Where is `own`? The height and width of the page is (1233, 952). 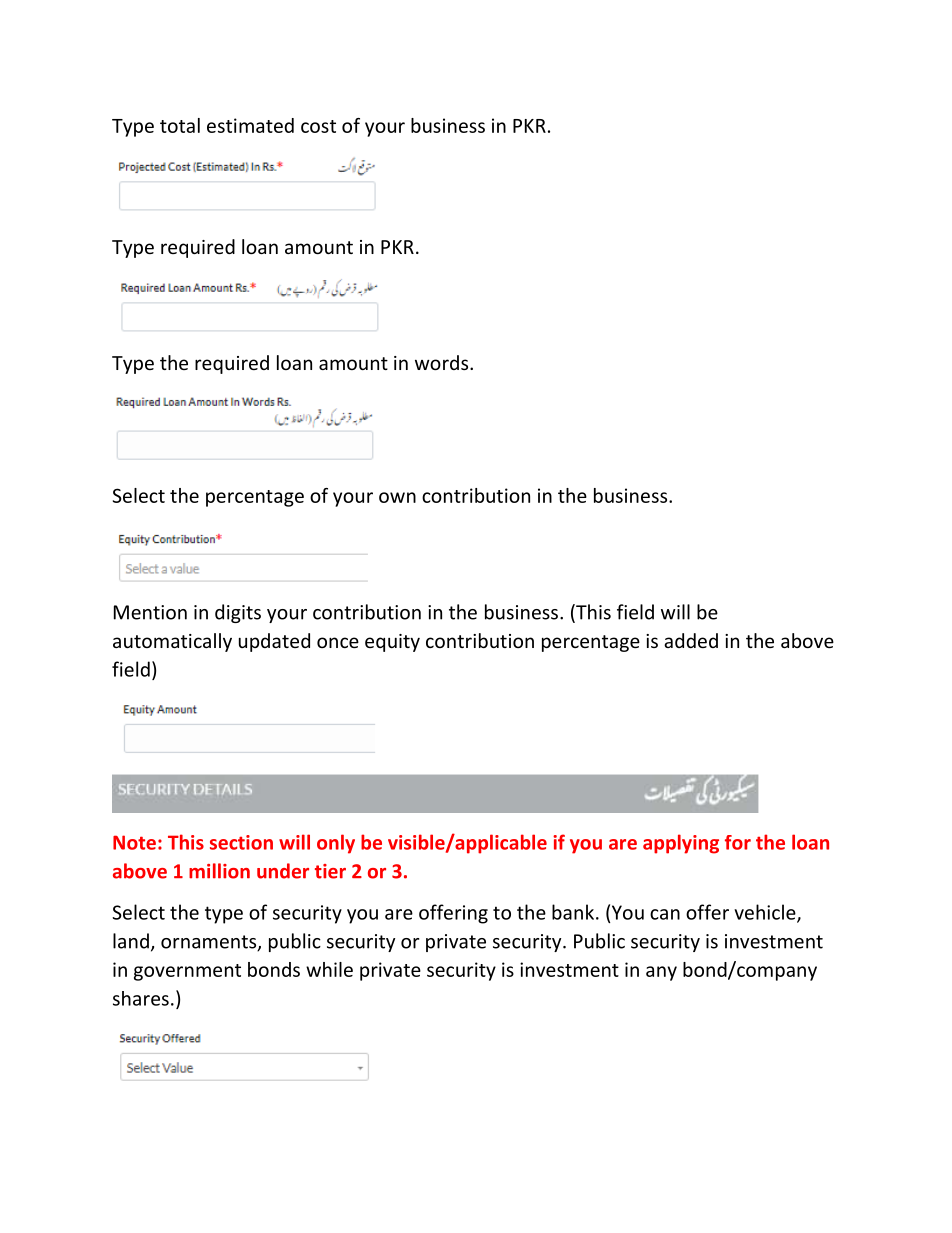 own is located at coordinates (397, 497).
